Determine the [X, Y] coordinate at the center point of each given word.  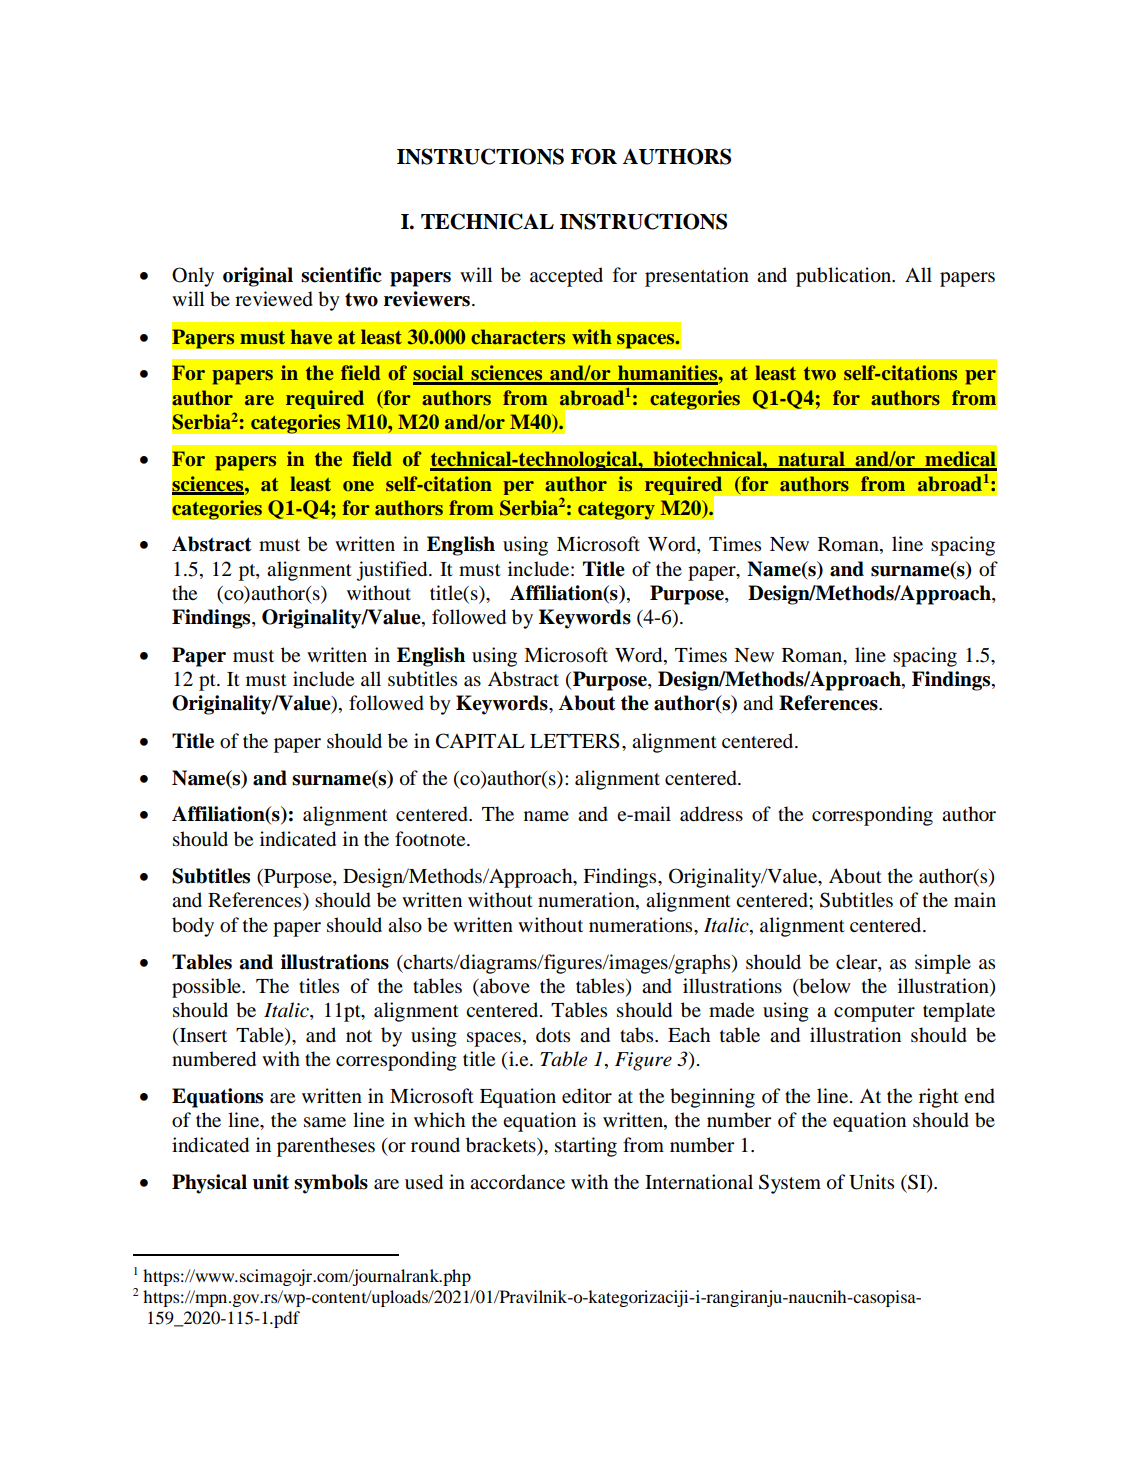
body [193, 927]
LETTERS [575, 741]
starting [586, 1147]
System [790, 1184]
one [358, 486]
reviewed [274, 299]
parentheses [326, 1147]
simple [943, 964]
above [504, 986]
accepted [566, 277]
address [711, 814]
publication [845, 277]
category [616, 510]
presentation [697, 277]
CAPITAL [480, 741]
